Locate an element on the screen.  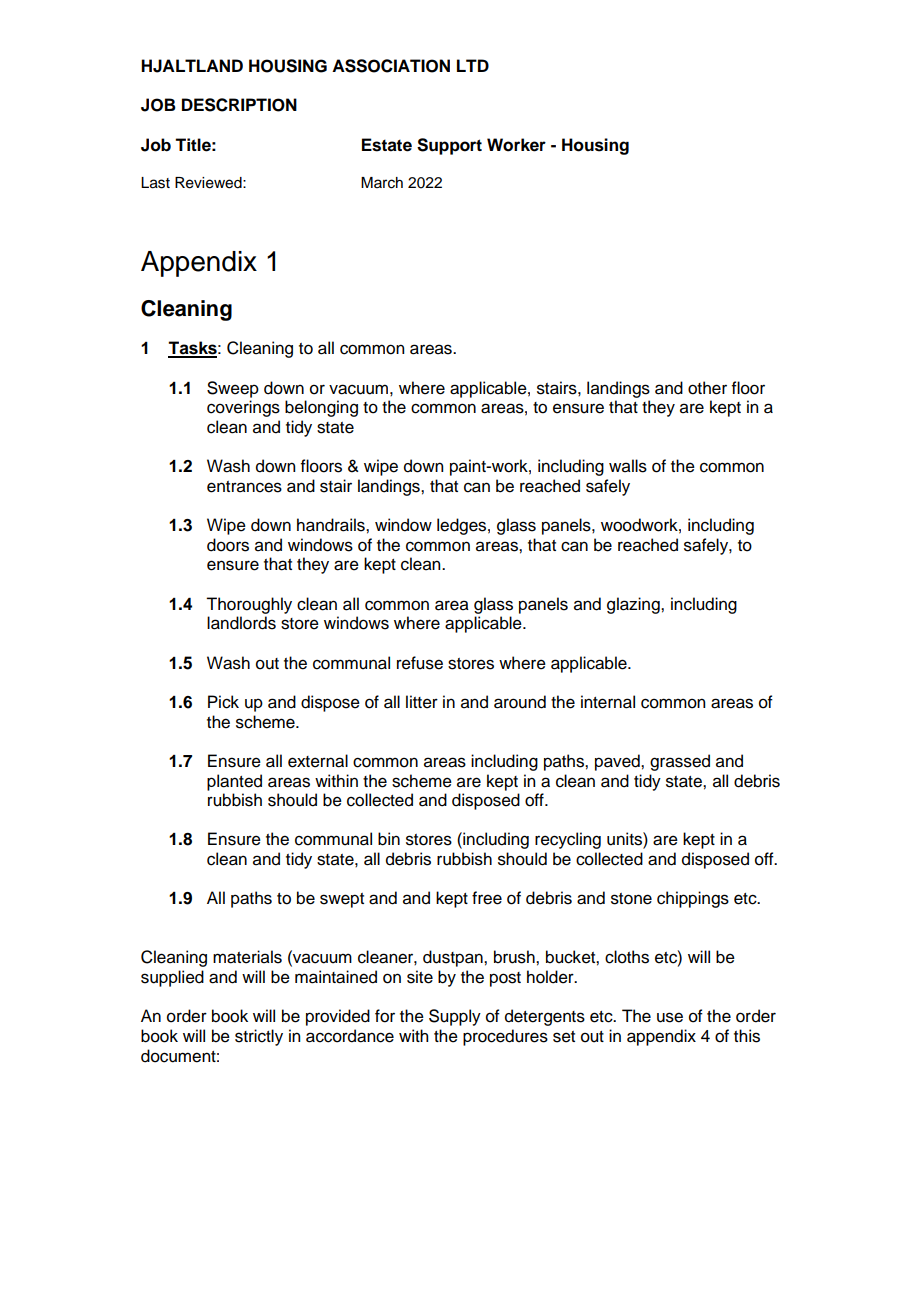
strictly is located at coordinates (259, 1037).
